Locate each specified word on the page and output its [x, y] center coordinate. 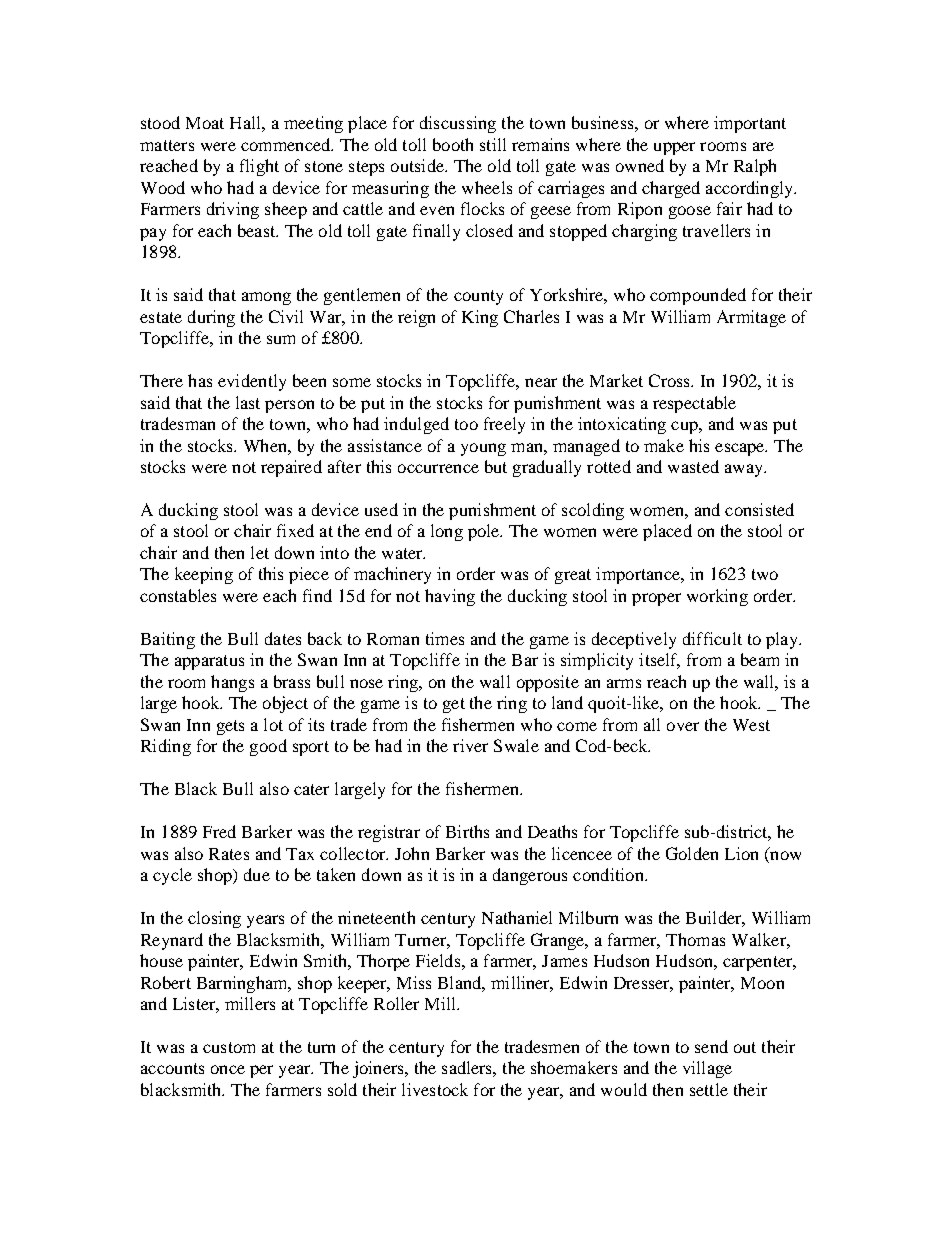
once [228, 1069]
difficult [712, 638]
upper [674, 148]
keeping [204, 575]
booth [453, 144]
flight [259, 167]
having [450, 597]
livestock [435, 1089]
